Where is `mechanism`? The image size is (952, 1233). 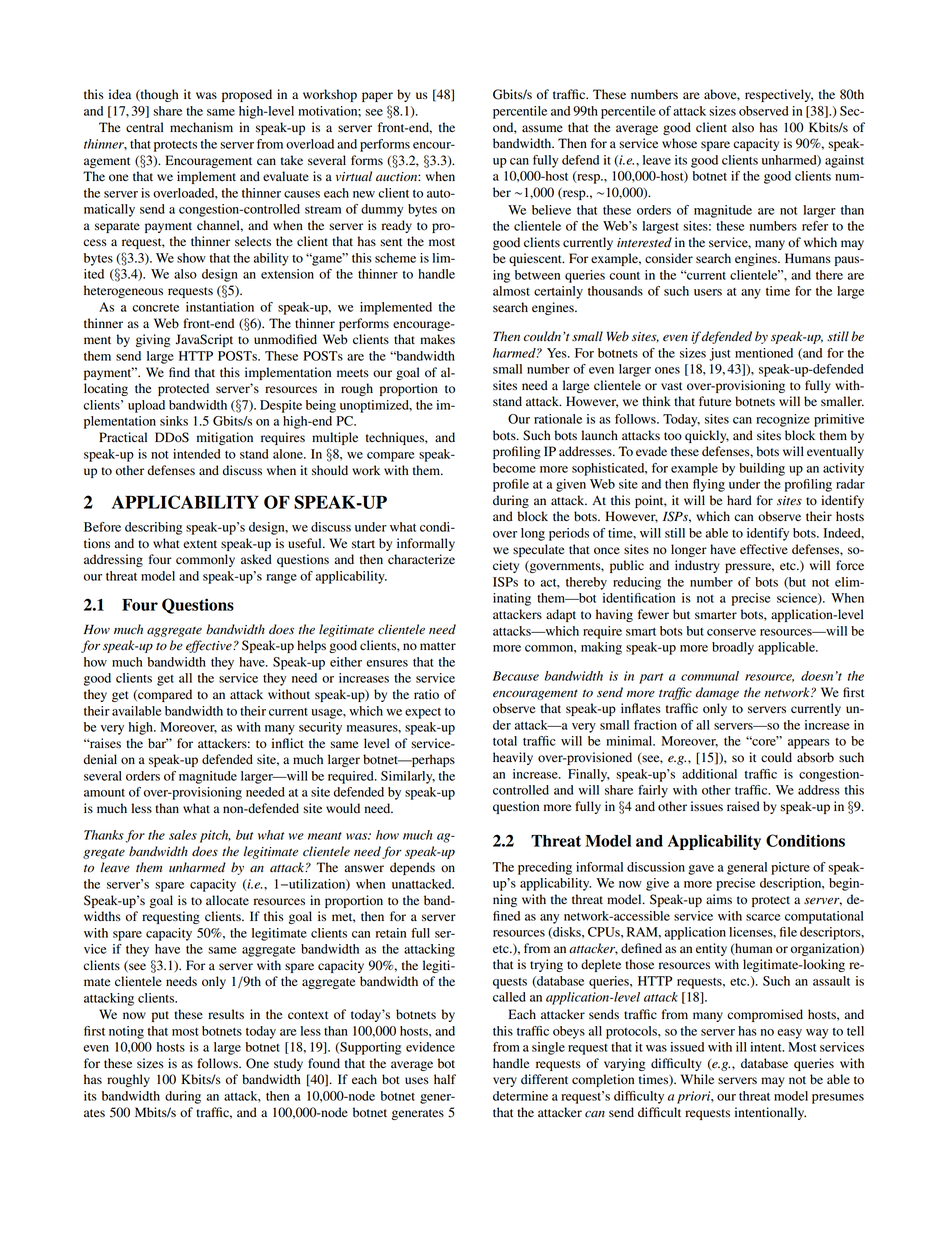
mechanism is located at coordinates (201, 127).
